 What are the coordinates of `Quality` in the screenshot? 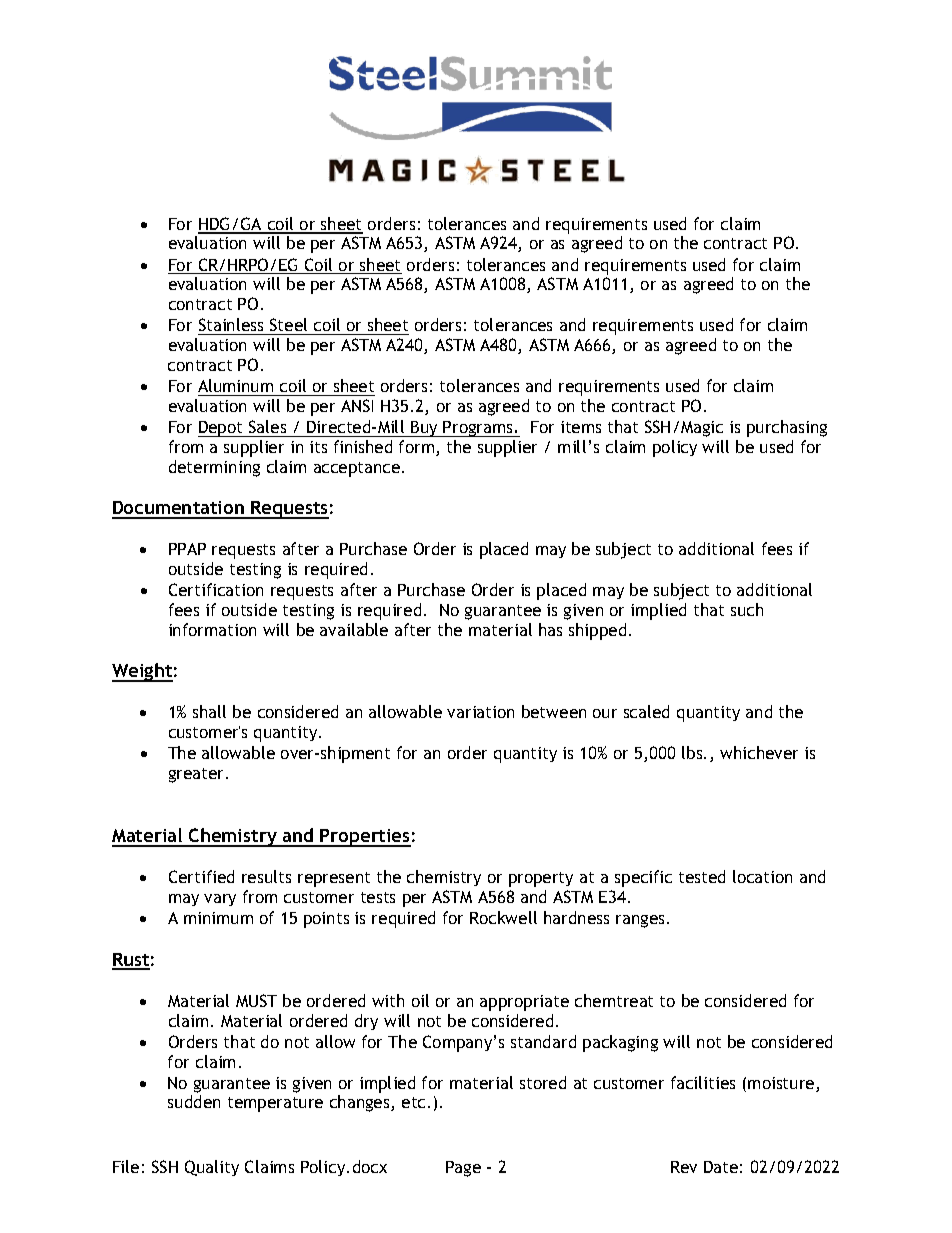 It's located at (212, 1168).
